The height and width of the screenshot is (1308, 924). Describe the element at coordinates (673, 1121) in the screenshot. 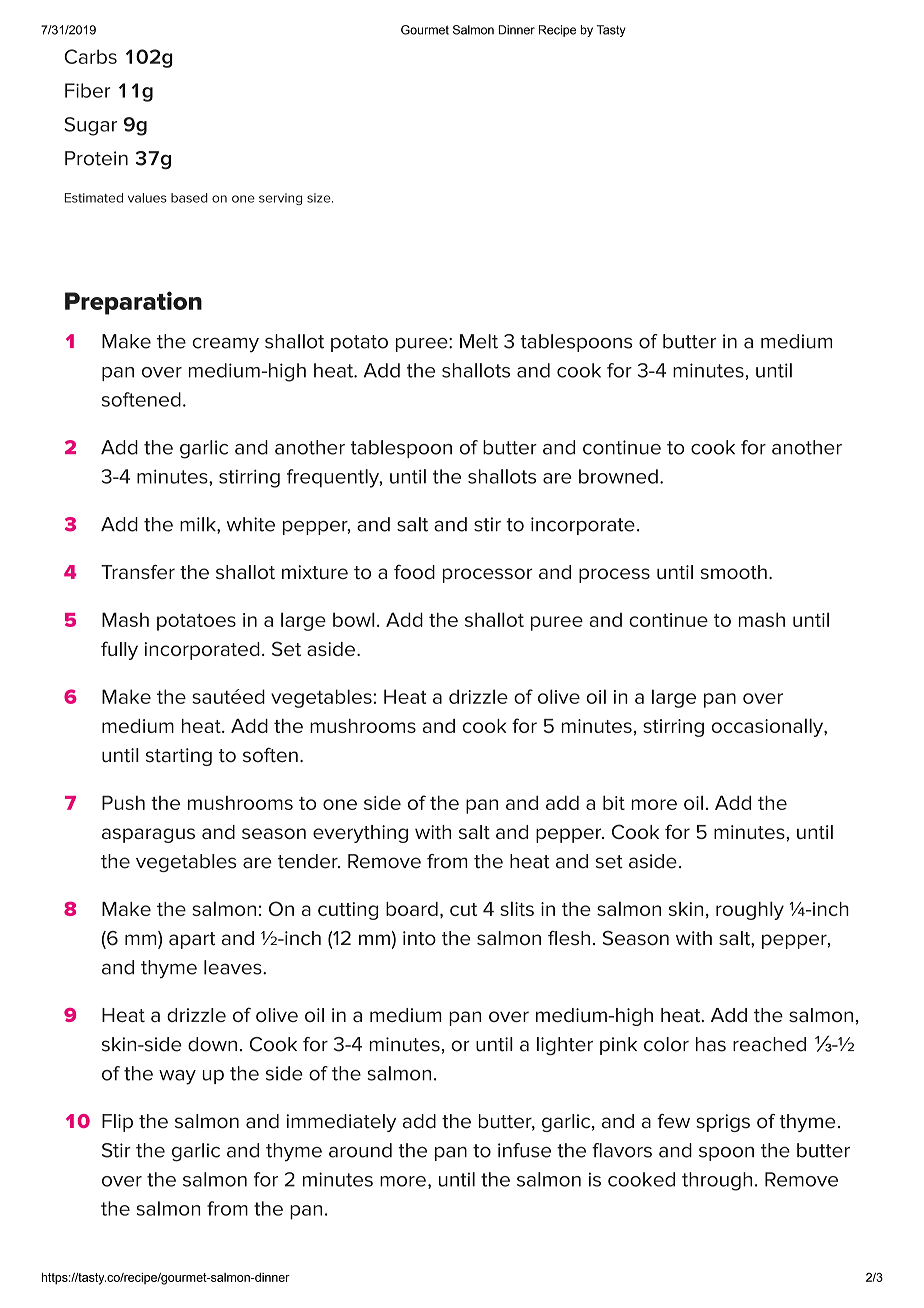

I see `few` at that location.
